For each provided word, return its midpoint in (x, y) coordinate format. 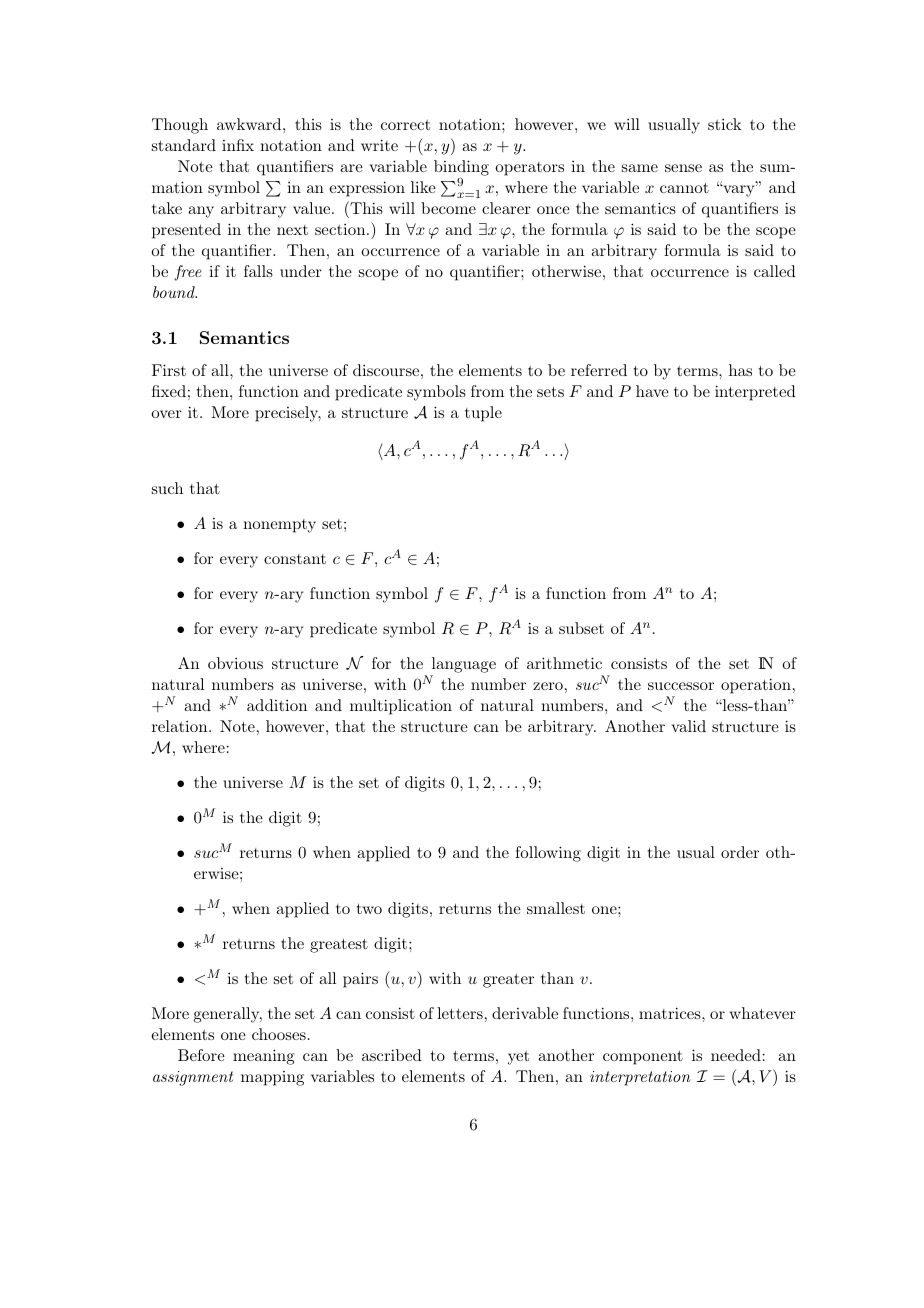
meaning (264, 1057)
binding (461, 169)
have (652, 391)
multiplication (401, 707)
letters (460, 1013)
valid (688, 726)
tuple (483, 414)
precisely (288, 414)
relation (181, 726)
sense (683, 168)
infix (238, 145)
